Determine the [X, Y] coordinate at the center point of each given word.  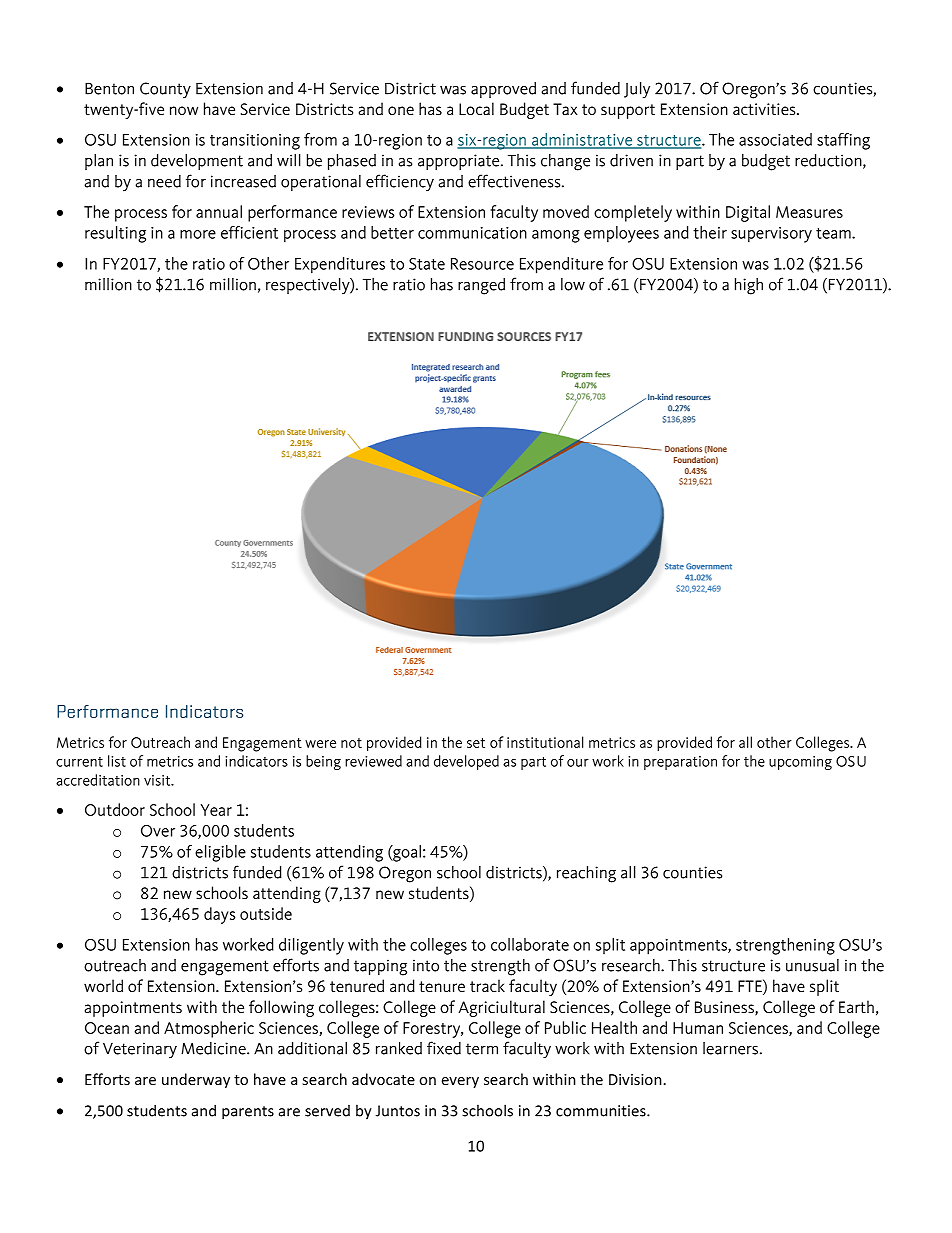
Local [476, 108]
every [460, 1082]
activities [765, 109]
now [184, 110]
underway [196, 1080]
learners [730, 1048]
